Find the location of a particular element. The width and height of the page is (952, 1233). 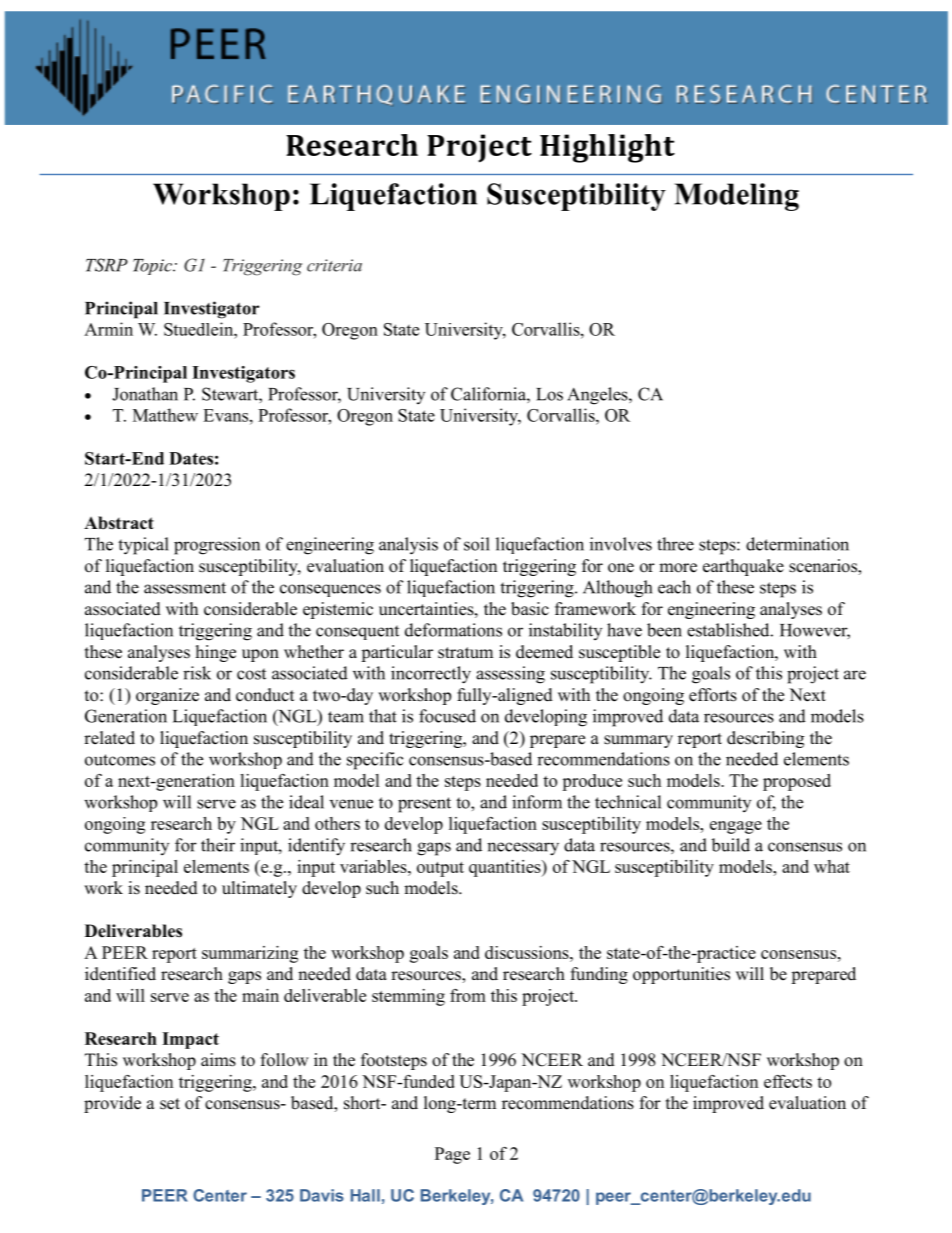

earthquake is located at coordinates (743, 567).
